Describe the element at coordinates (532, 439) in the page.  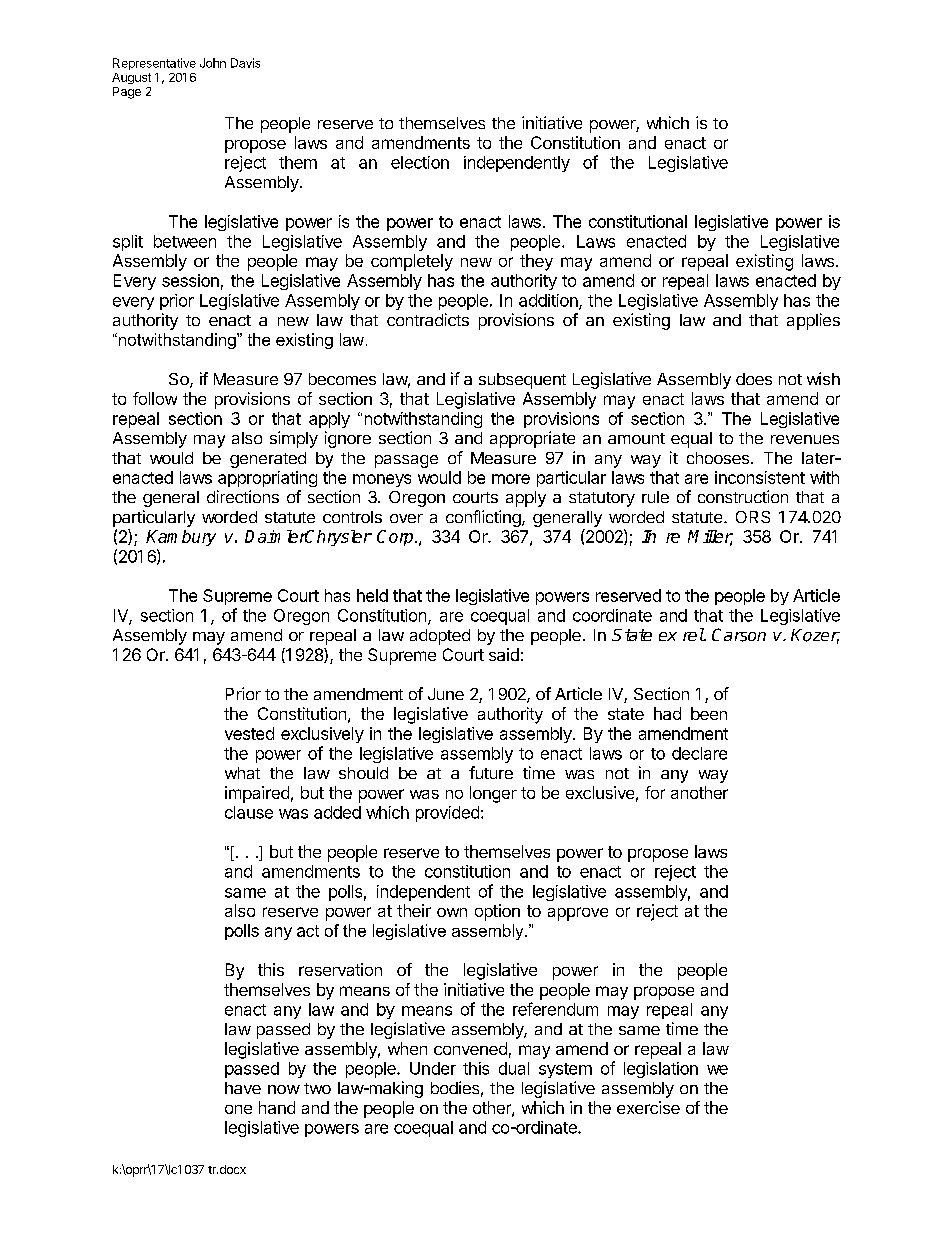
I see `appropriate` at that location.
